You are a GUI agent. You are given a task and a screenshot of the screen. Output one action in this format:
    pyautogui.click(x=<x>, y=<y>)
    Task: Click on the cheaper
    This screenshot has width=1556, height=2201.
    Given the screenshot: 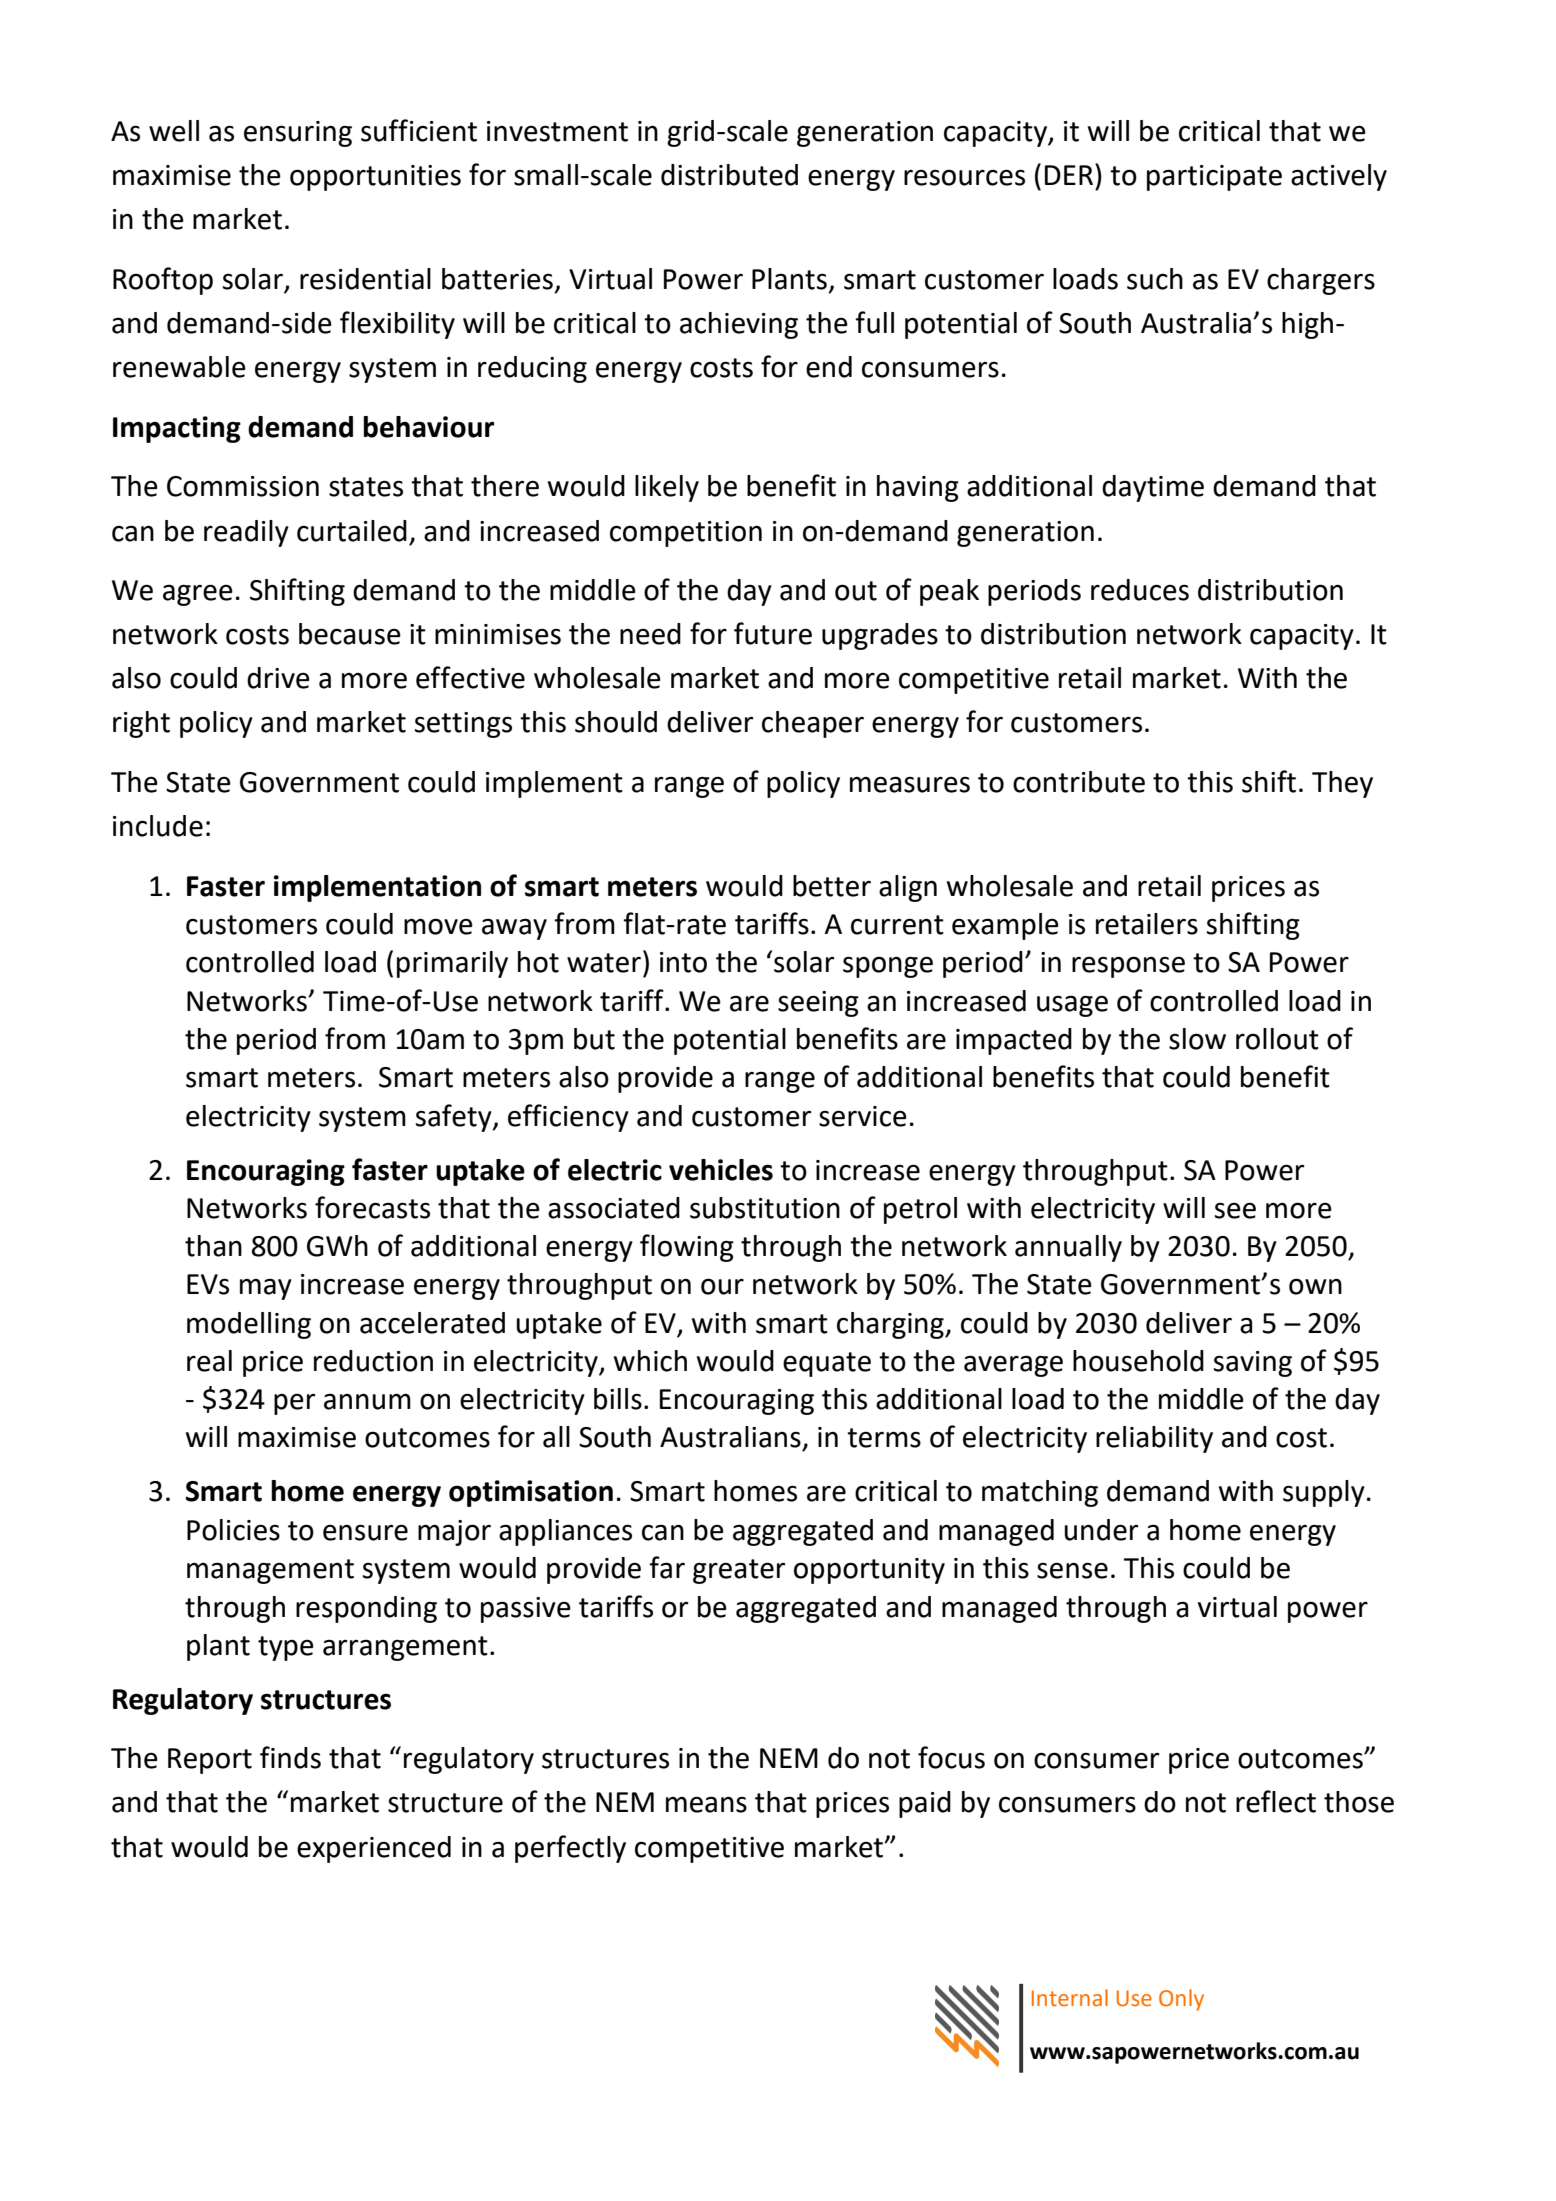 What is the action you would take?
    pyautogui.click(x=813, y=724)
